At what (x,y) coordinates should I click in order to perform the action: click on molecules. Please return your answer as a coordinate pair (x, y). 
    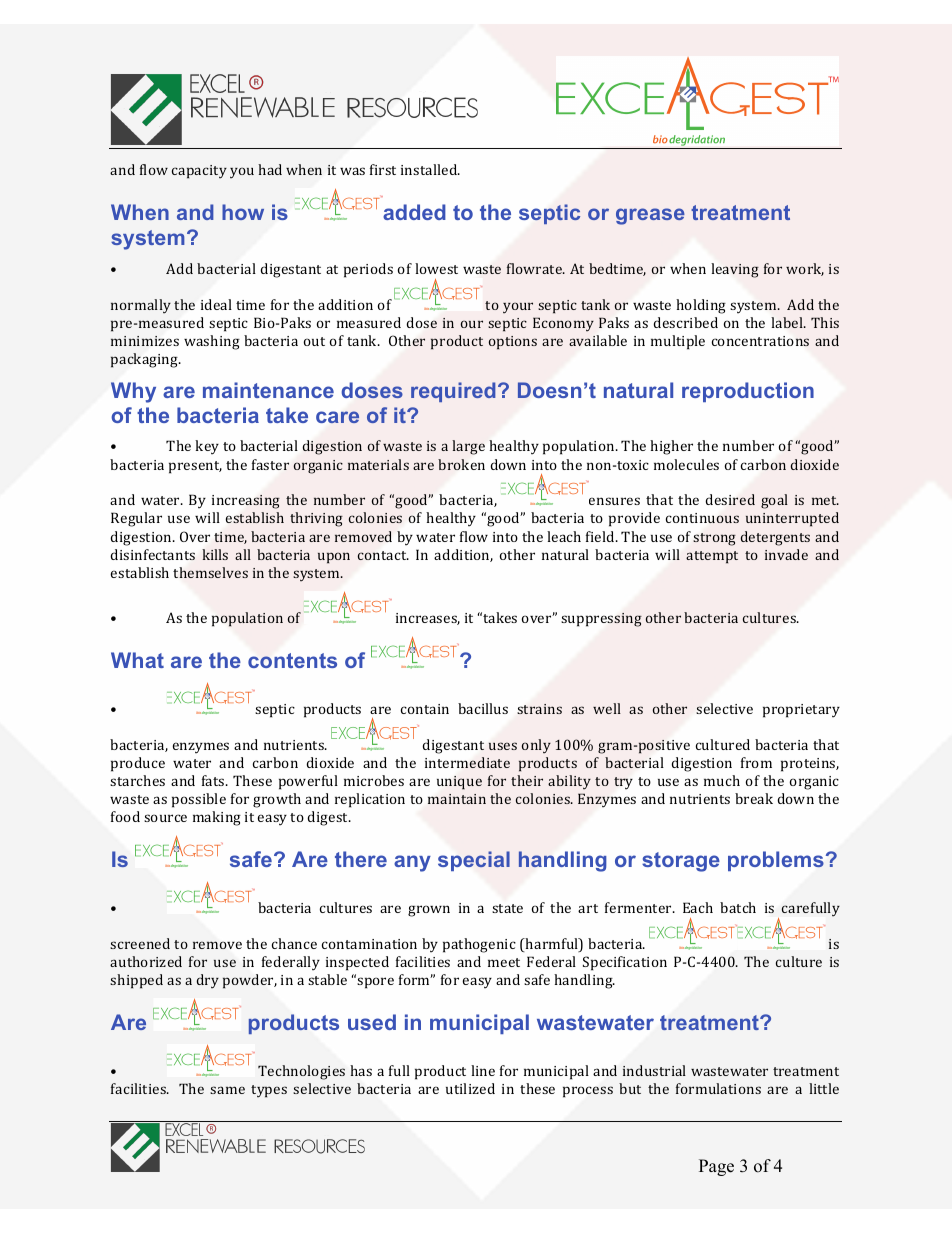
    Looking at the image, I should click on (686, 464).
